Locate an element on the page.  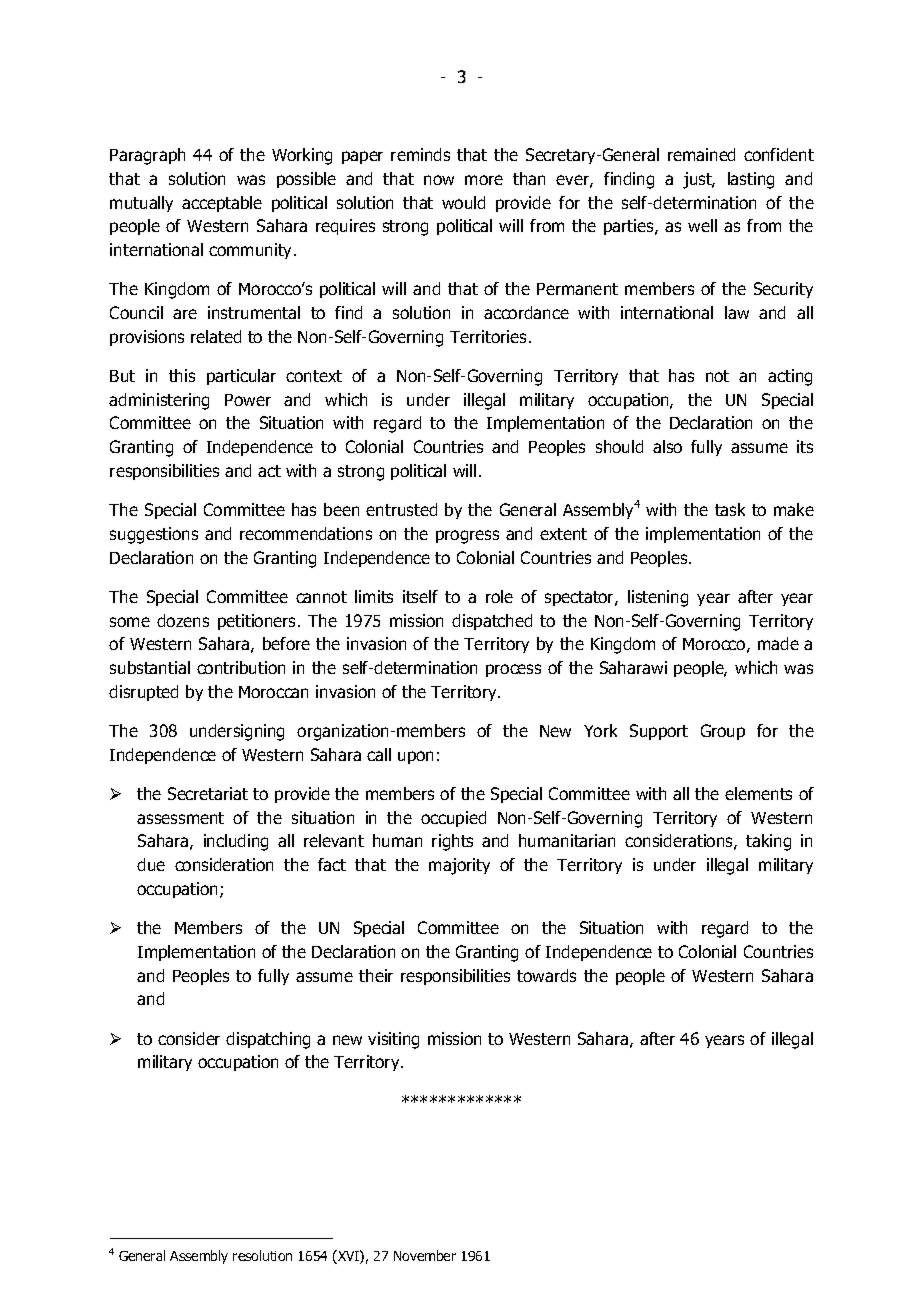
visiting is located at coordinates (393, 1040).
